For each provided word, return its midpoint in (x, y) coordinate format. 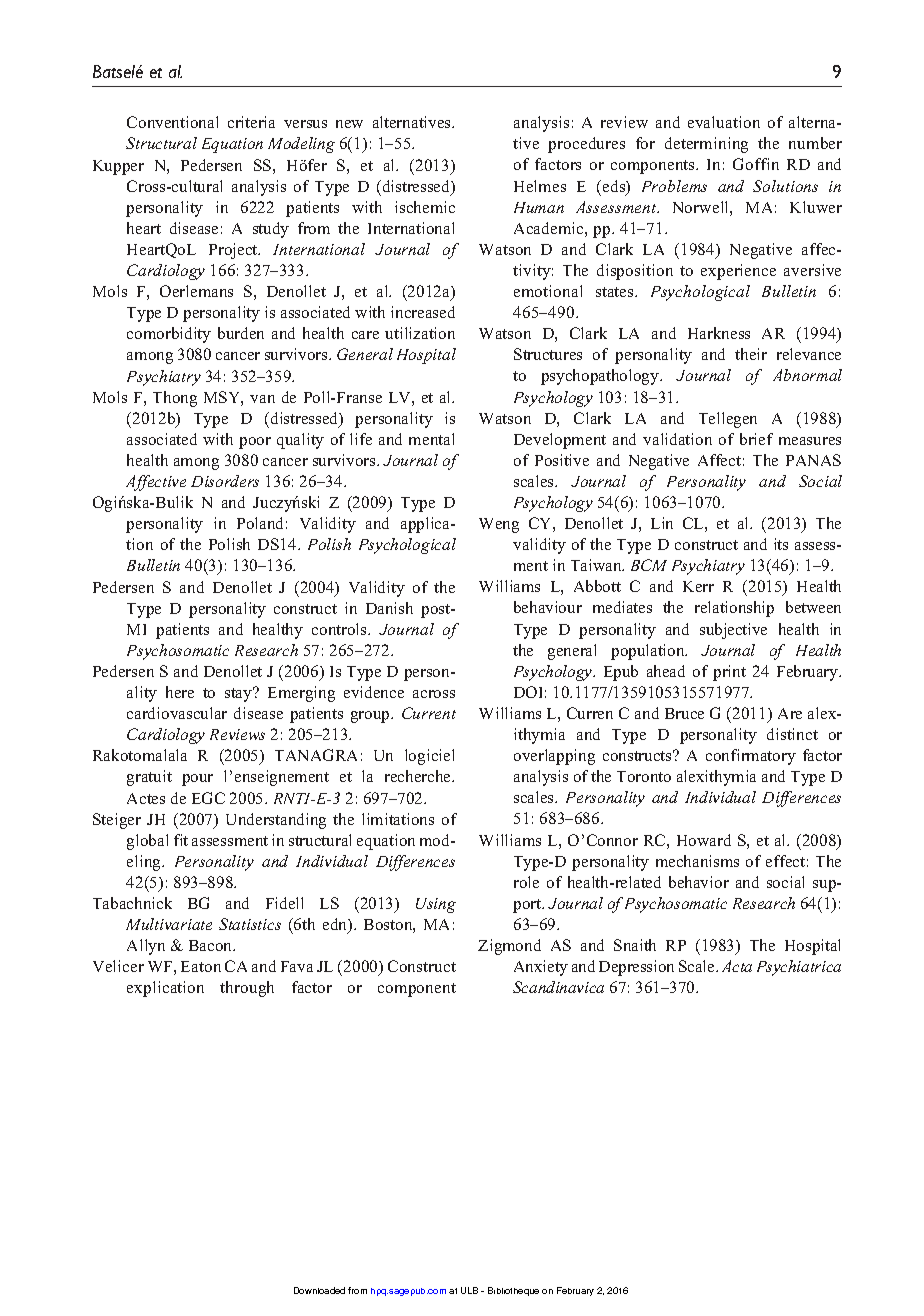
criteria (251, 122)
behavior (699, 882)
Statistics (250, 924)
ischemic (425, 207)
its (781, 544)
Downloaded (319, 1290)
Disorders (225, 481)
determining (706, 145)
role (526, 882)
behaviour (548, 607)
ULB (469, 1290)
